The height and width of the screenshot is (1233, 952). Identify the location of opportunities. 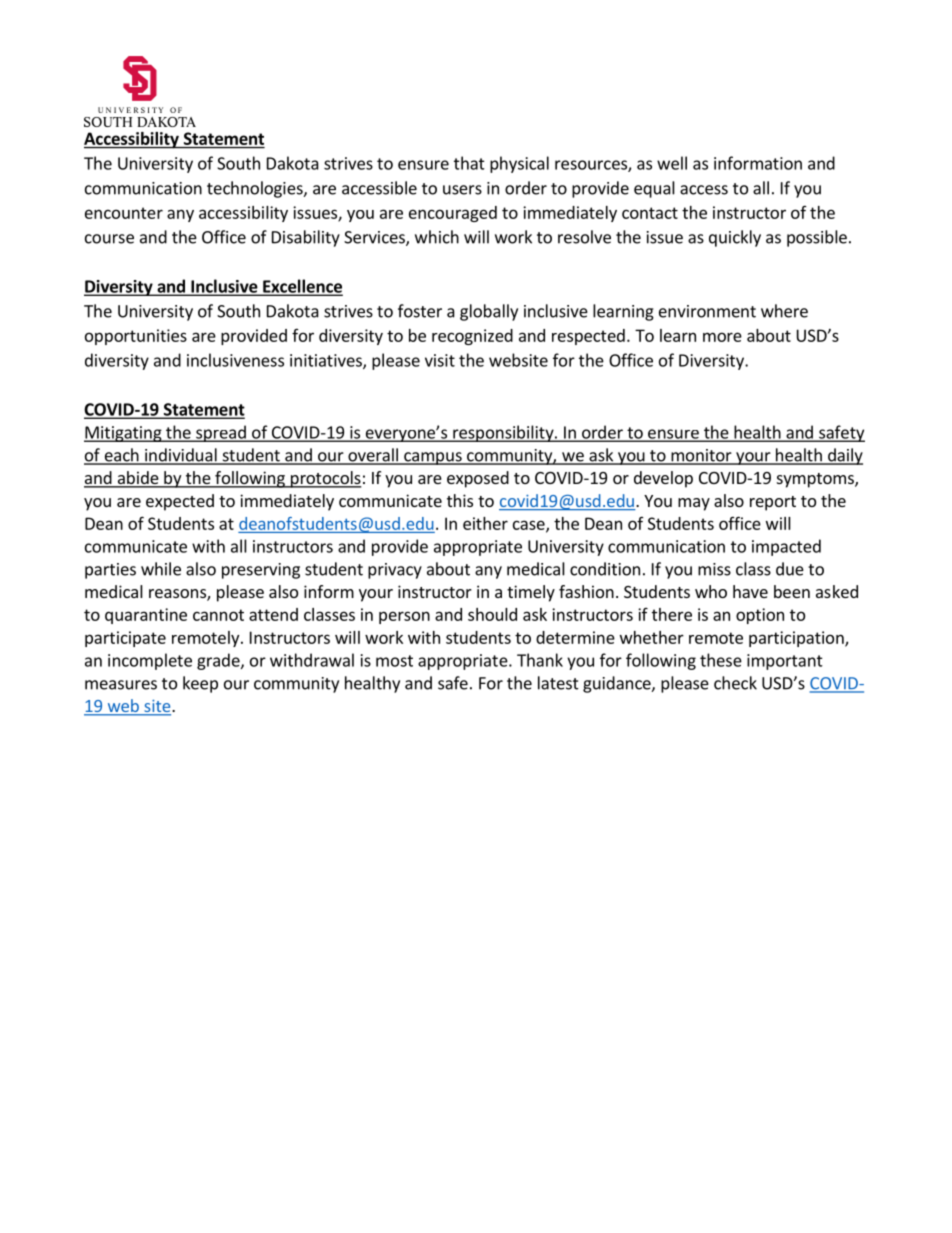
(136, 337).
